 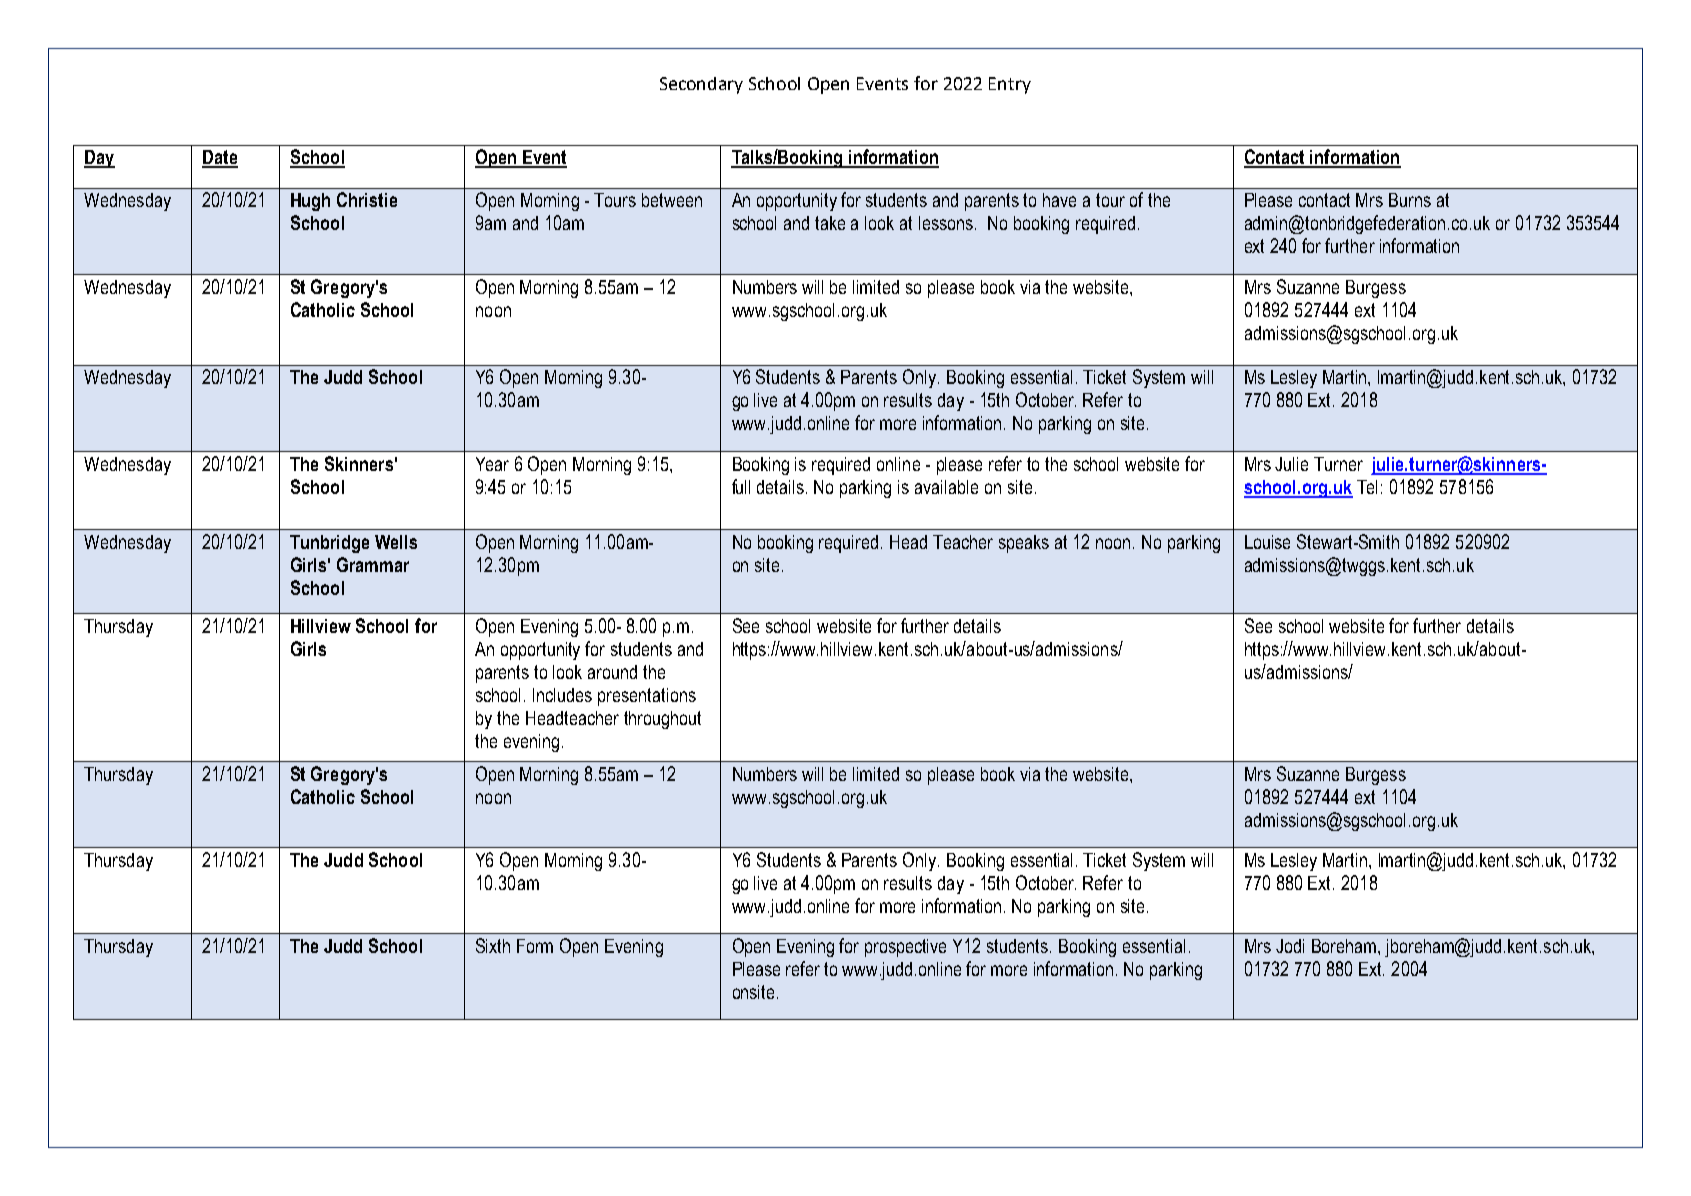 I want to click on Entry, so click(x=1010, y=85).
